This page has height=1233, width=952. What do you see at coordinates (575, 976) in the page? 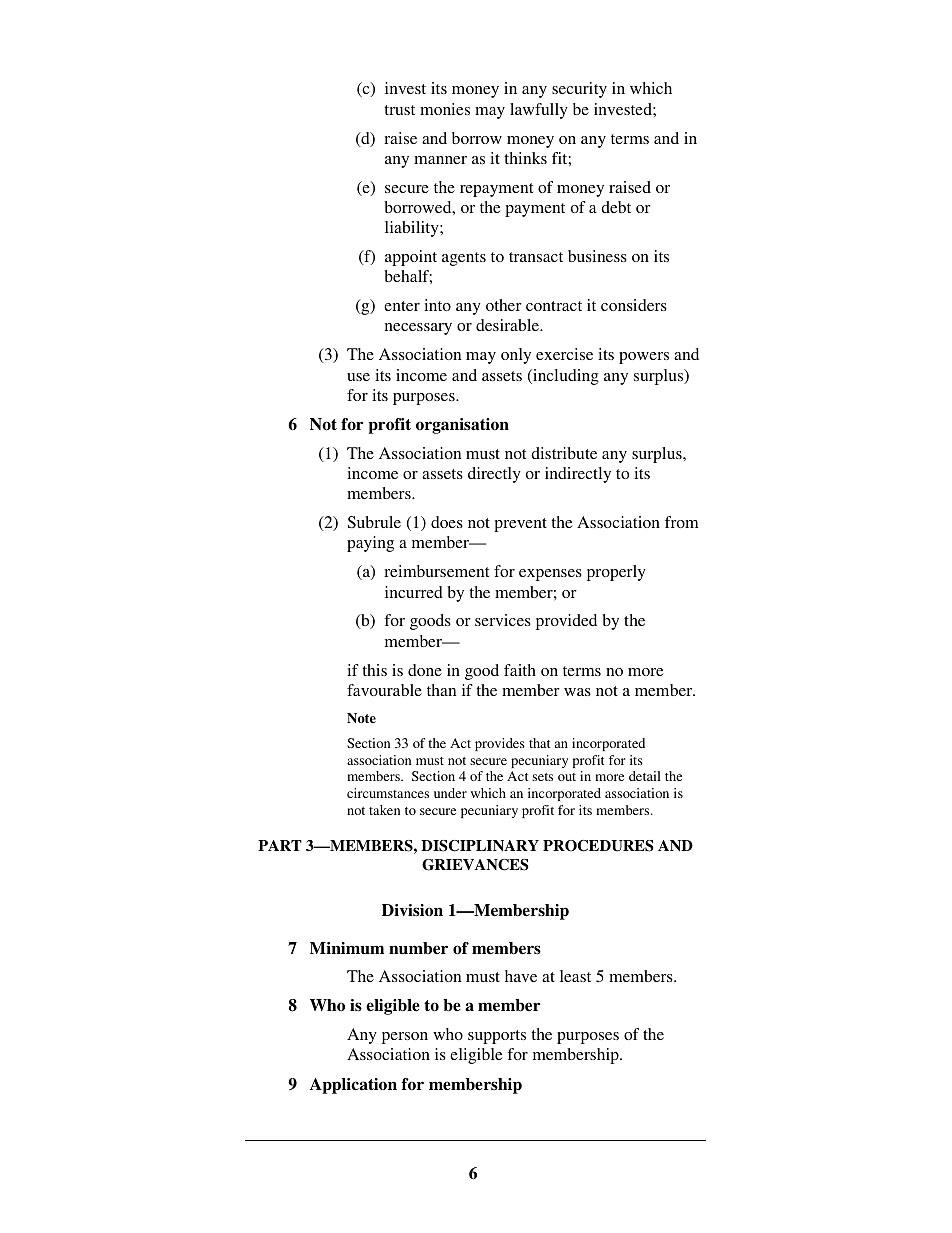
I see `least` at bounding box center [575, 976].
